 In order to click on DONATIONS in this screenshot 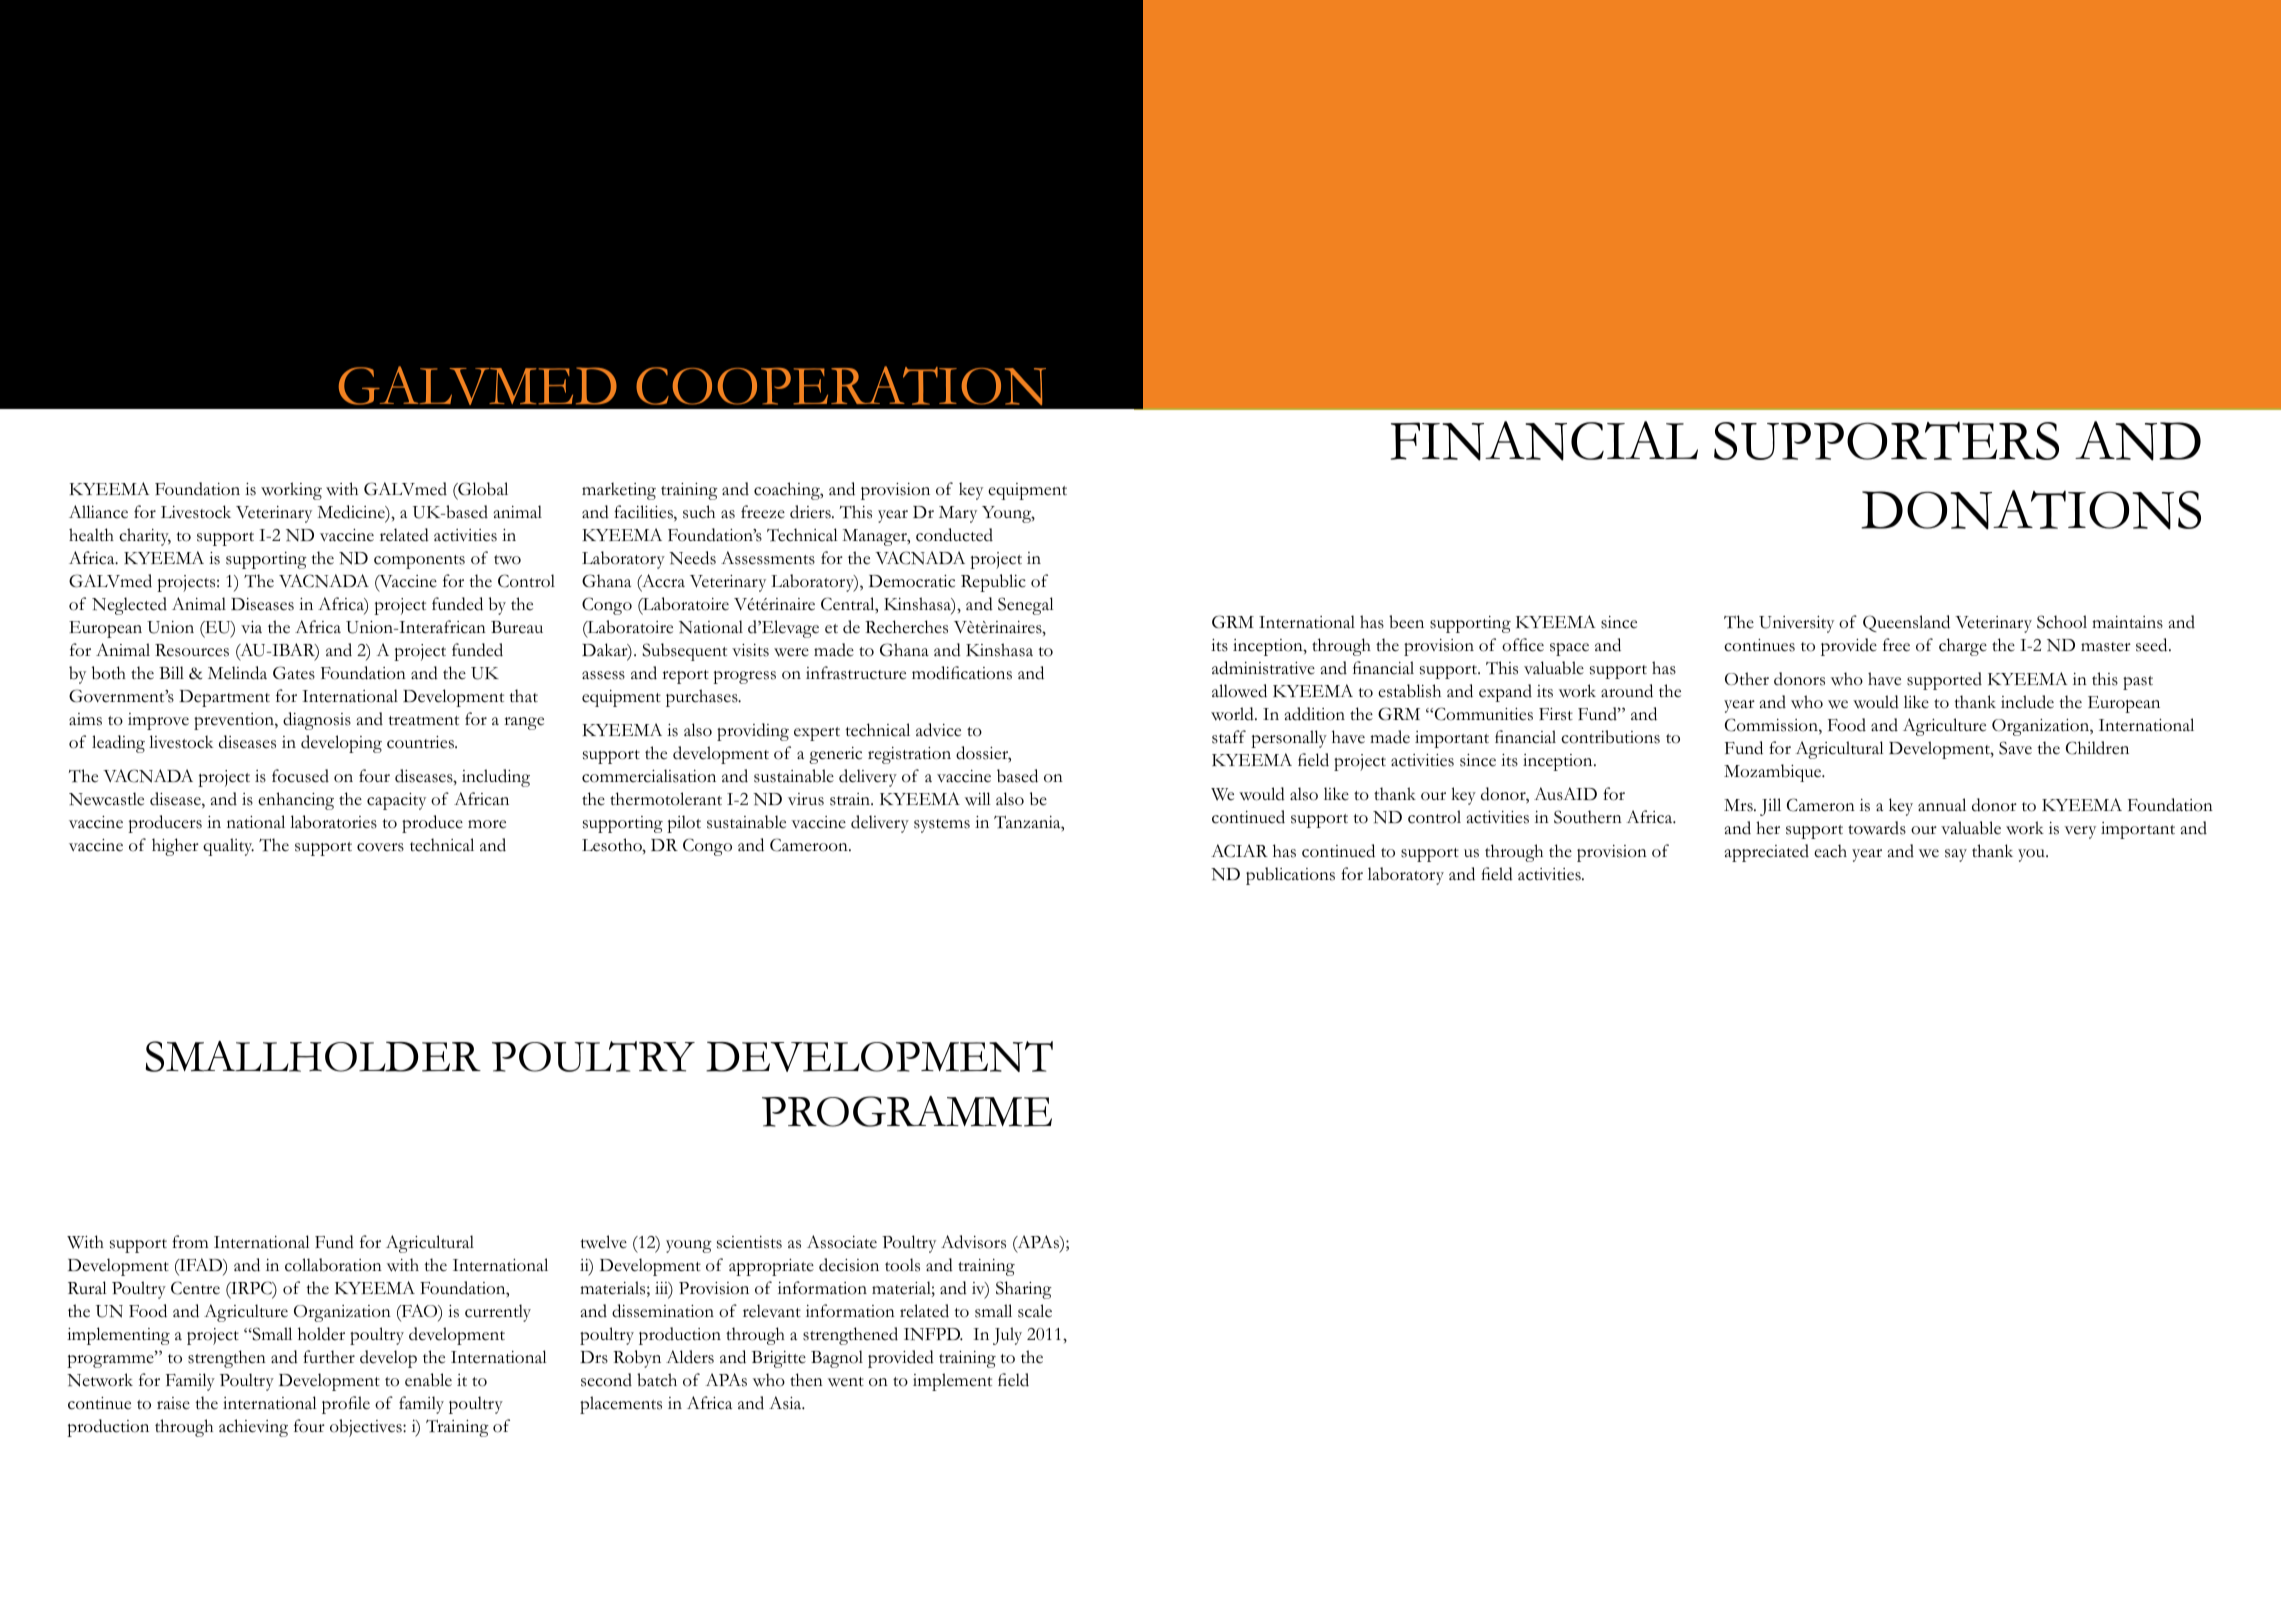, I will do `click(2031, 510)`.
